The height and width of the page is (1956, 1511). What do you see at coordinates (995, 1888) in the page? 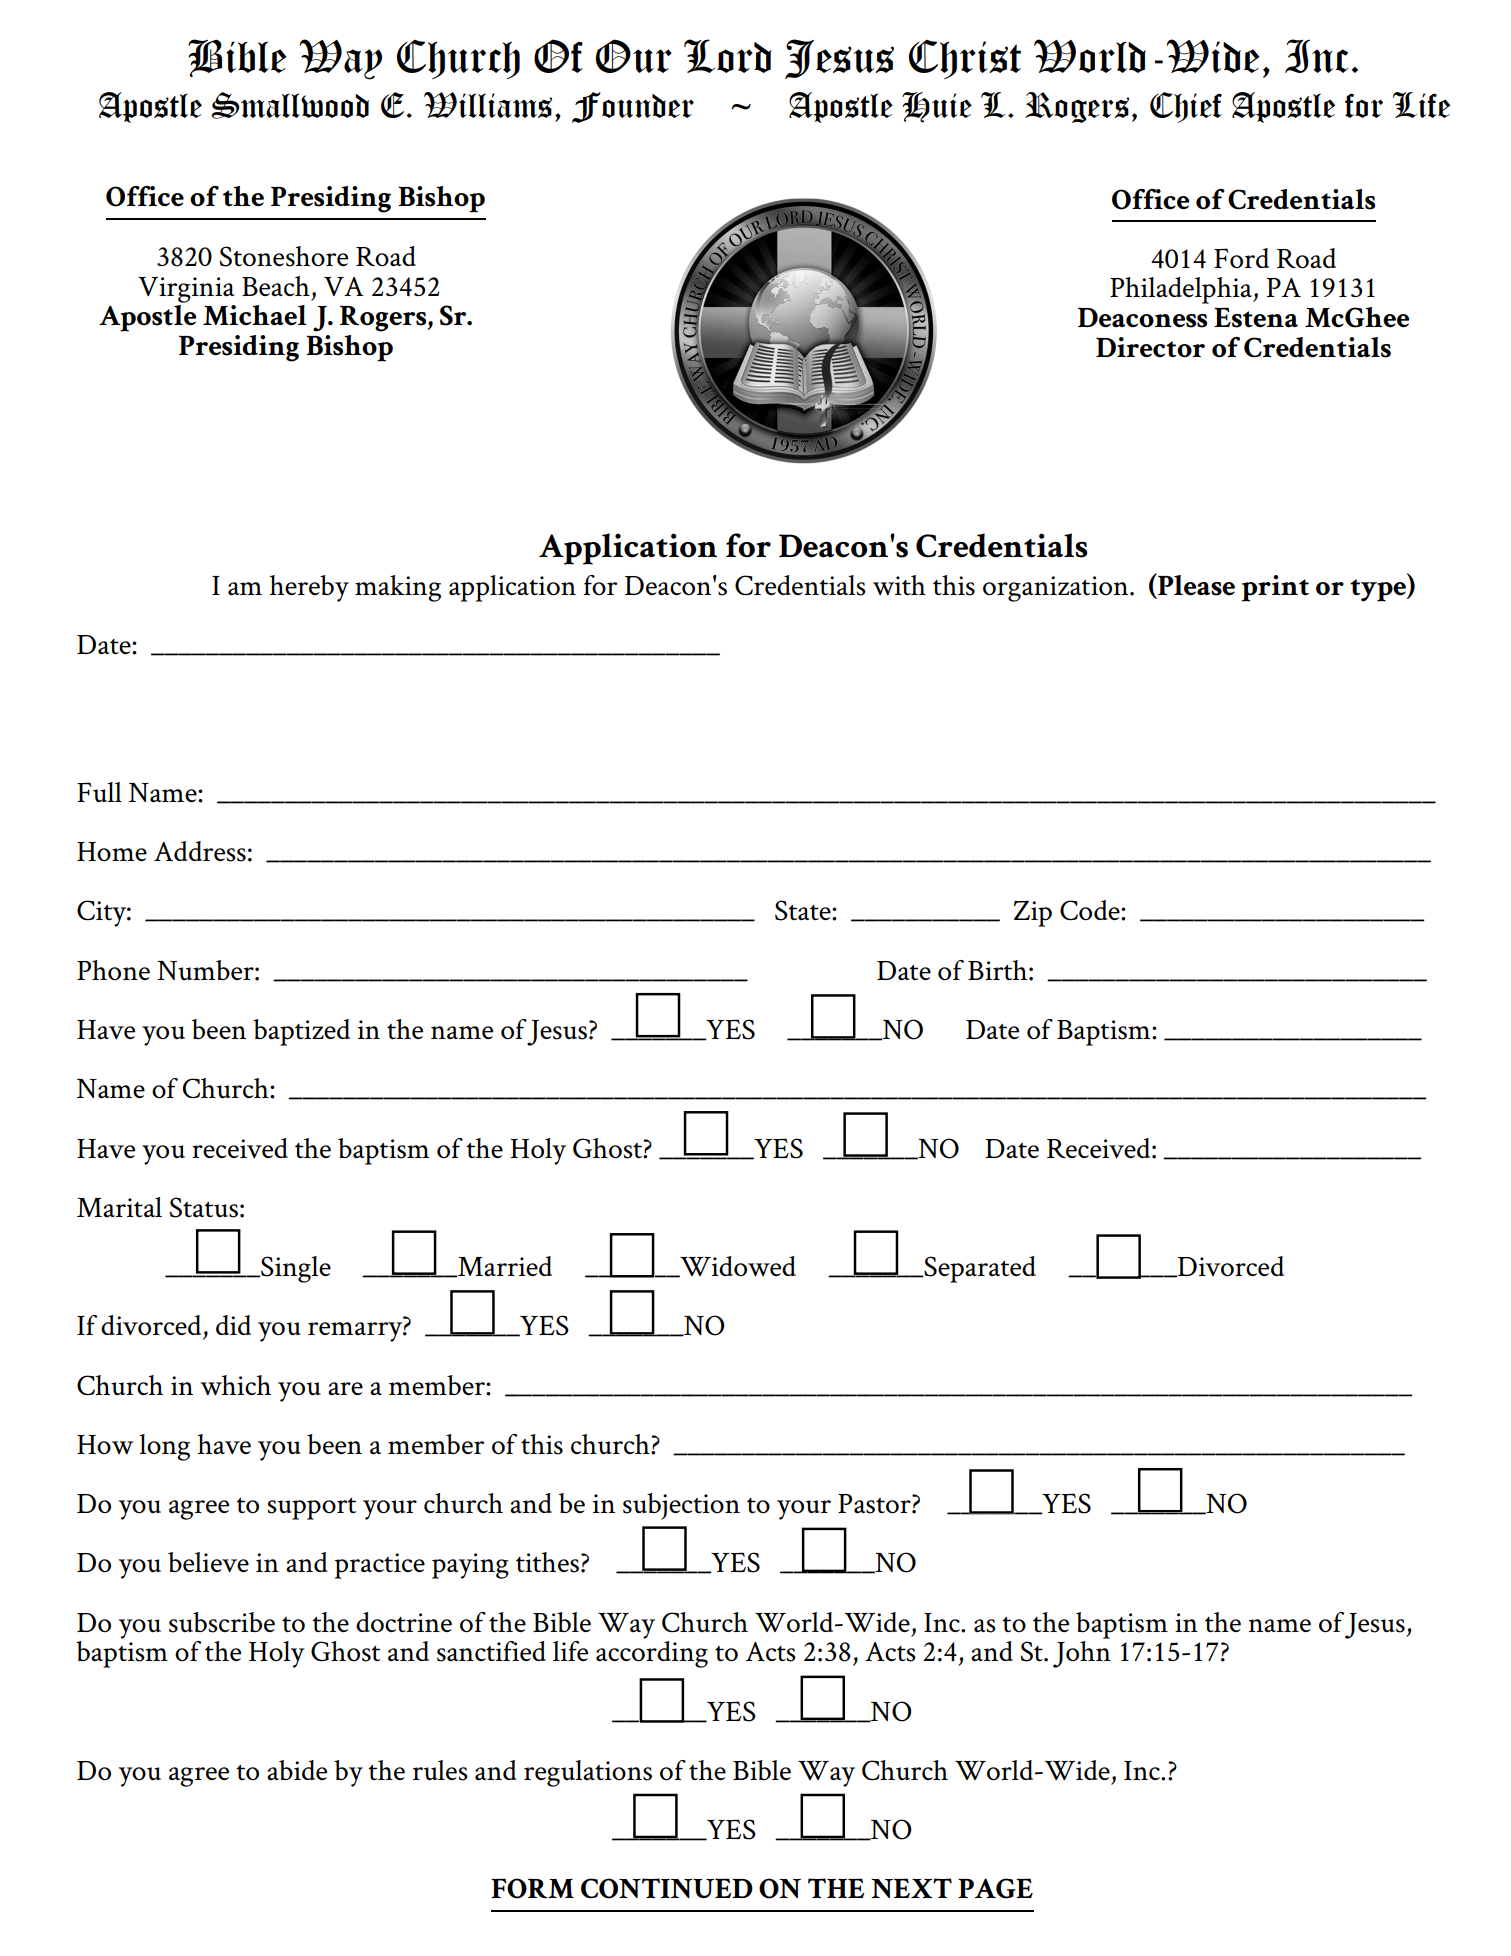
I see `PAGE` at bounding box center [995, 1888].
